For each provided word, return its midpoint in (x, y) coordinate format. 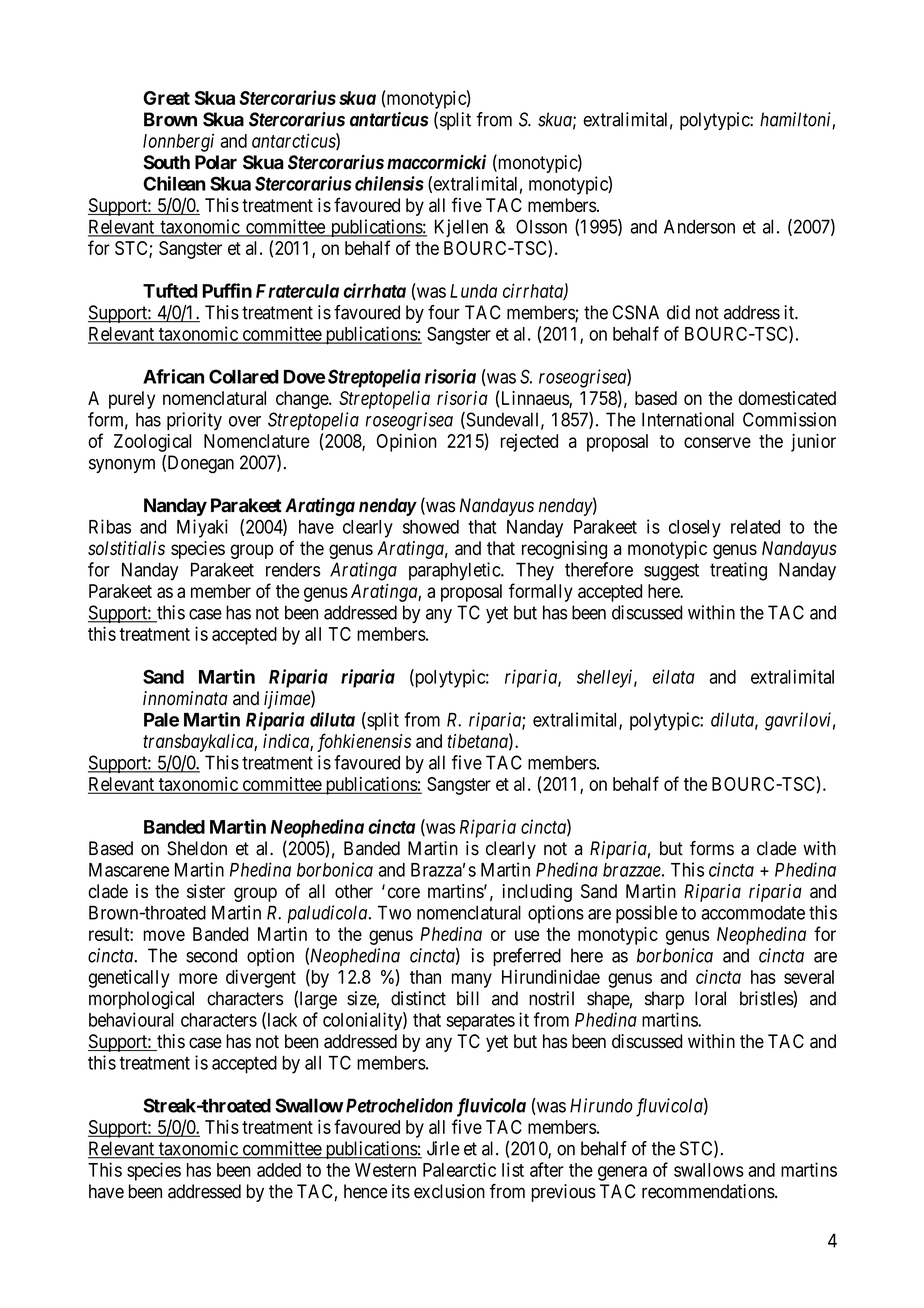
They (535, 571)
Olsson (541, 226)
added (279, 1170)
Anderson (699, 226)
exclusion (449, 1191)
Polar (216, 162)
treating (738, 571)
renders (293, 569)
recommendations (708, 1191)
